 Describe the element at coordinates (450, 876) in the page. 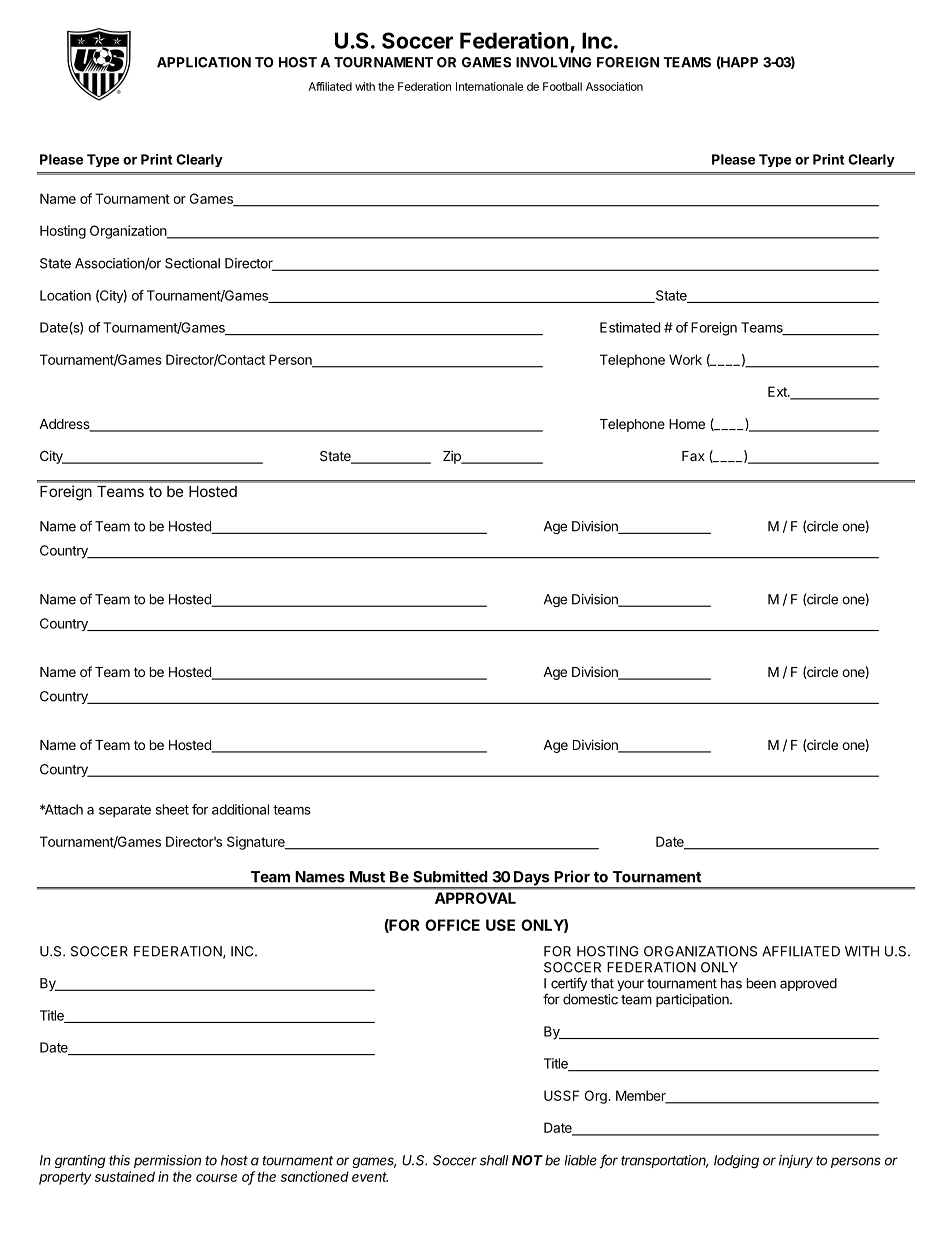

I see `Submitted` at that location.
